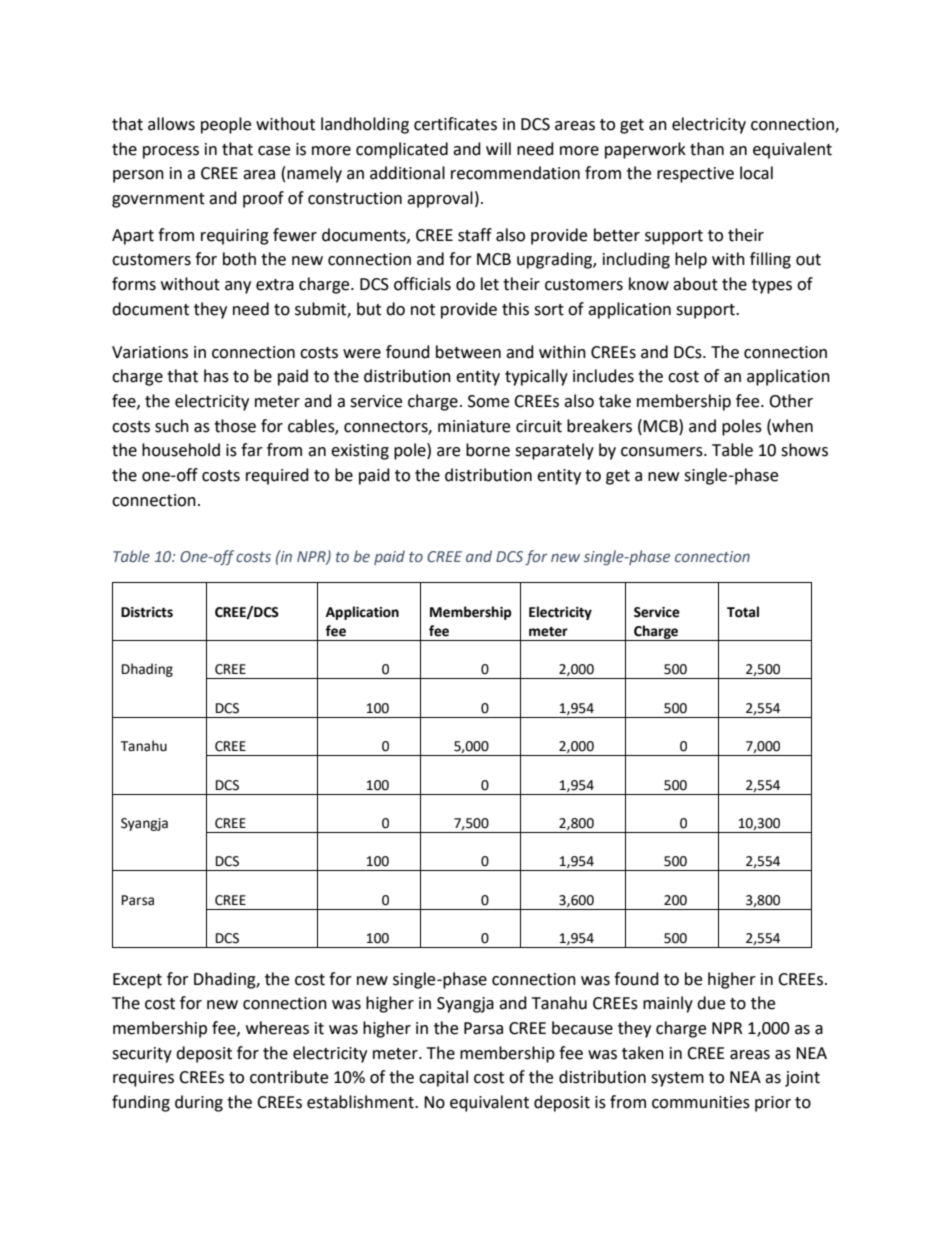 The height and width of the screenshot is (1233, 952). Describe the element at coordinates (147, 612) in the screenshot. I see `Districts` at that location.
